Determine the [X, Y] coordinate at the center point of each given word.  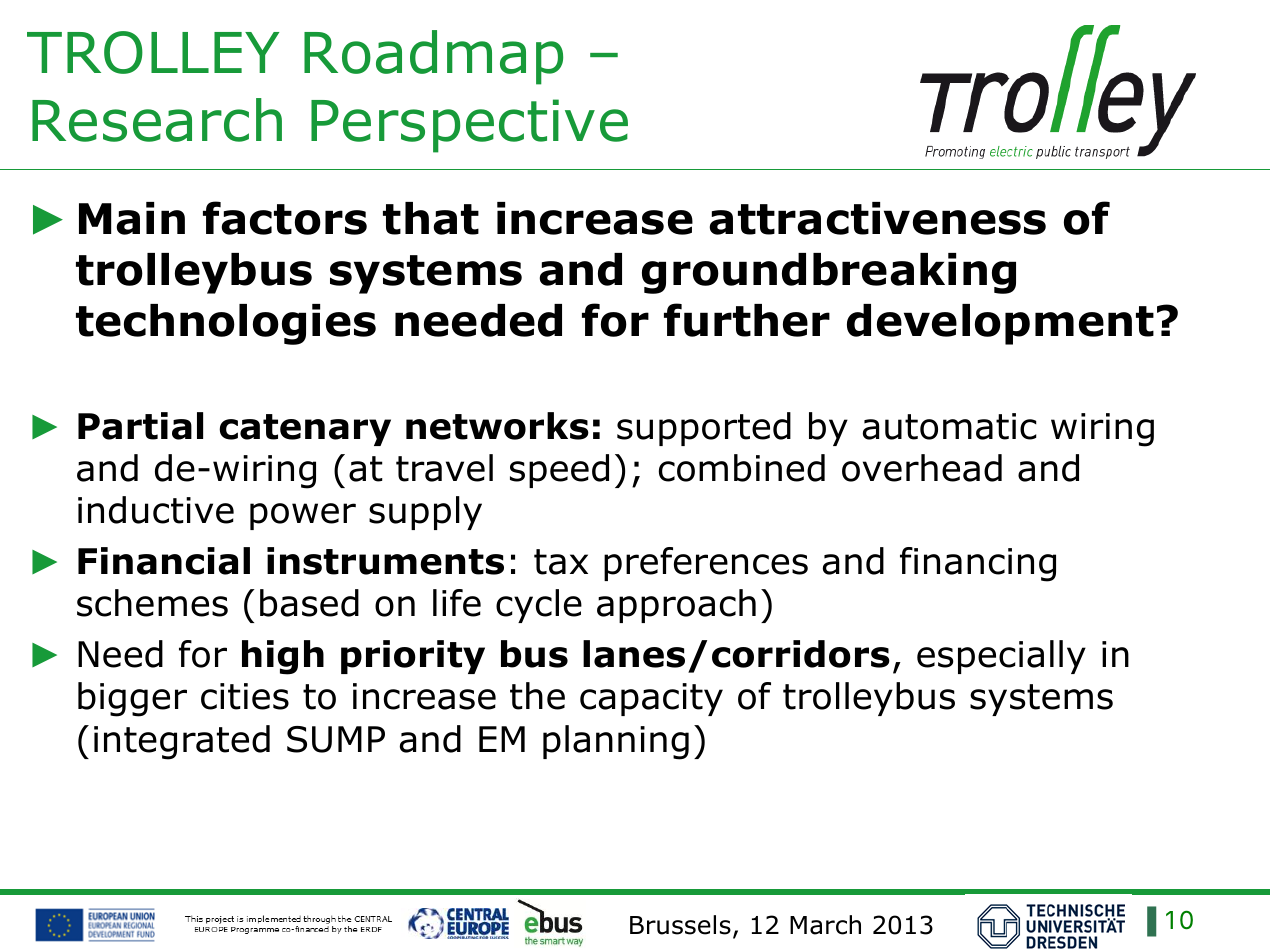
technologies [226, 324]
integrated [182, 742]
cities [245, 696]
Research [157, 120]
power [303, 516]
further [747, 320]
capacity [651, 699]
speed [559, 471]
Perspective [469, 126]
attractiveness [877, 218]
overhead [922, 468]
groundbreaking [829, 273]
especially [1001, 657]
